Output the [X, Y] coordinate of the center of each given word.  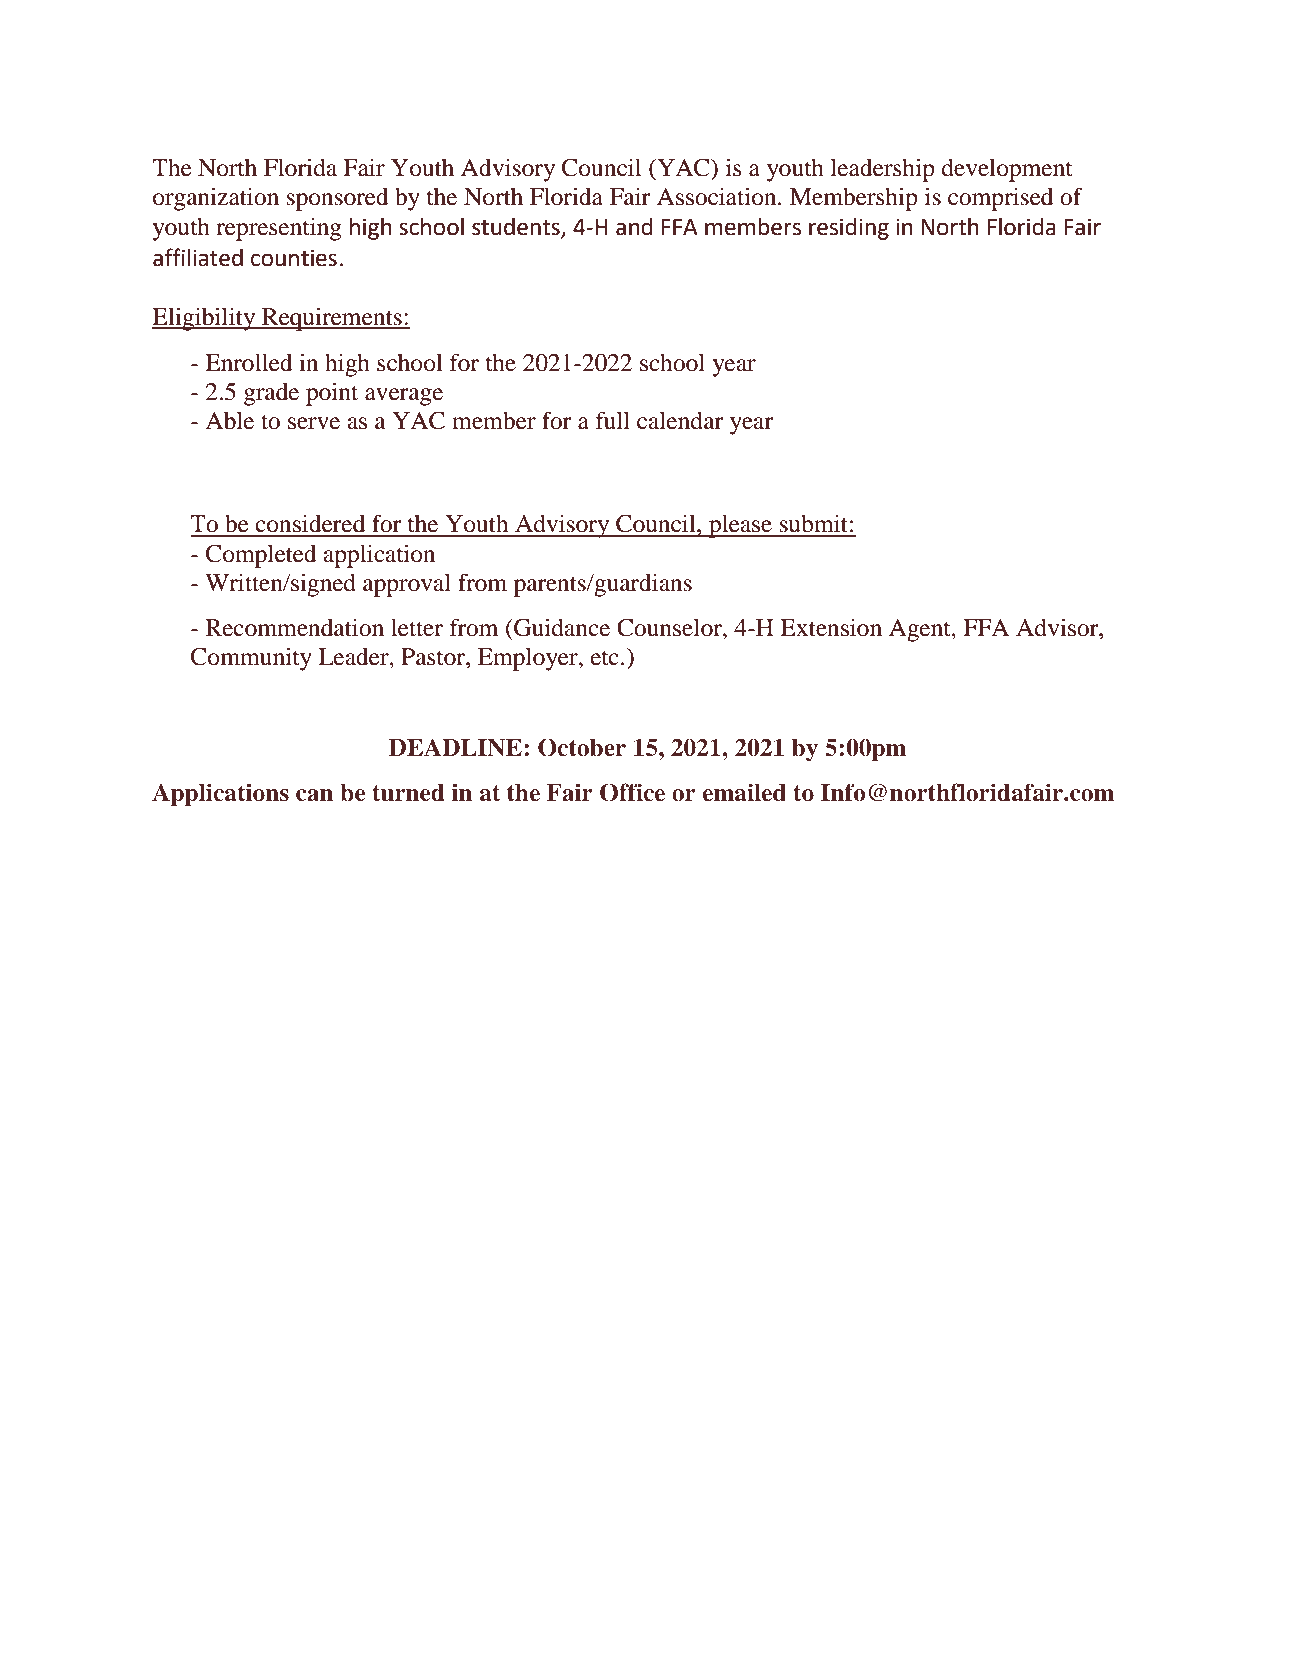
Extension [831, 627]
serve [314, 423]
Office [632, 792]
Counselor [670, 627]
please [740, 526]
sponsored [338, 199]
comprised [1000, 199]
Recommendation [295, 627]
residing [849, 229]
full [613, 420]
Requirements [332, 319]
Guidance [561, 627]
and [634, 227]
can [314, 795]
